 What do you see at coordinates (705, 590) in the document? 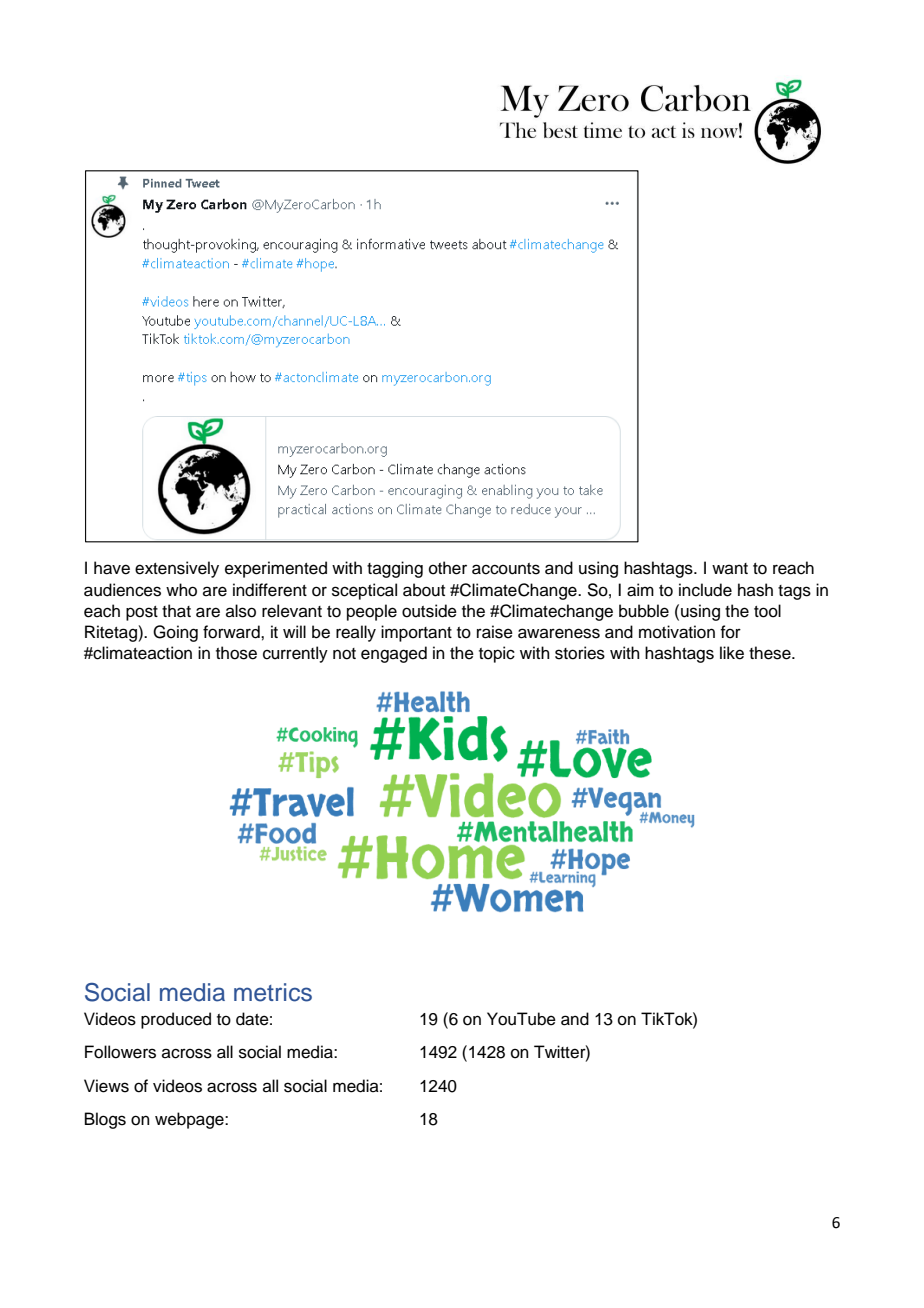
I see `include` at bounding box center [705, 590].
